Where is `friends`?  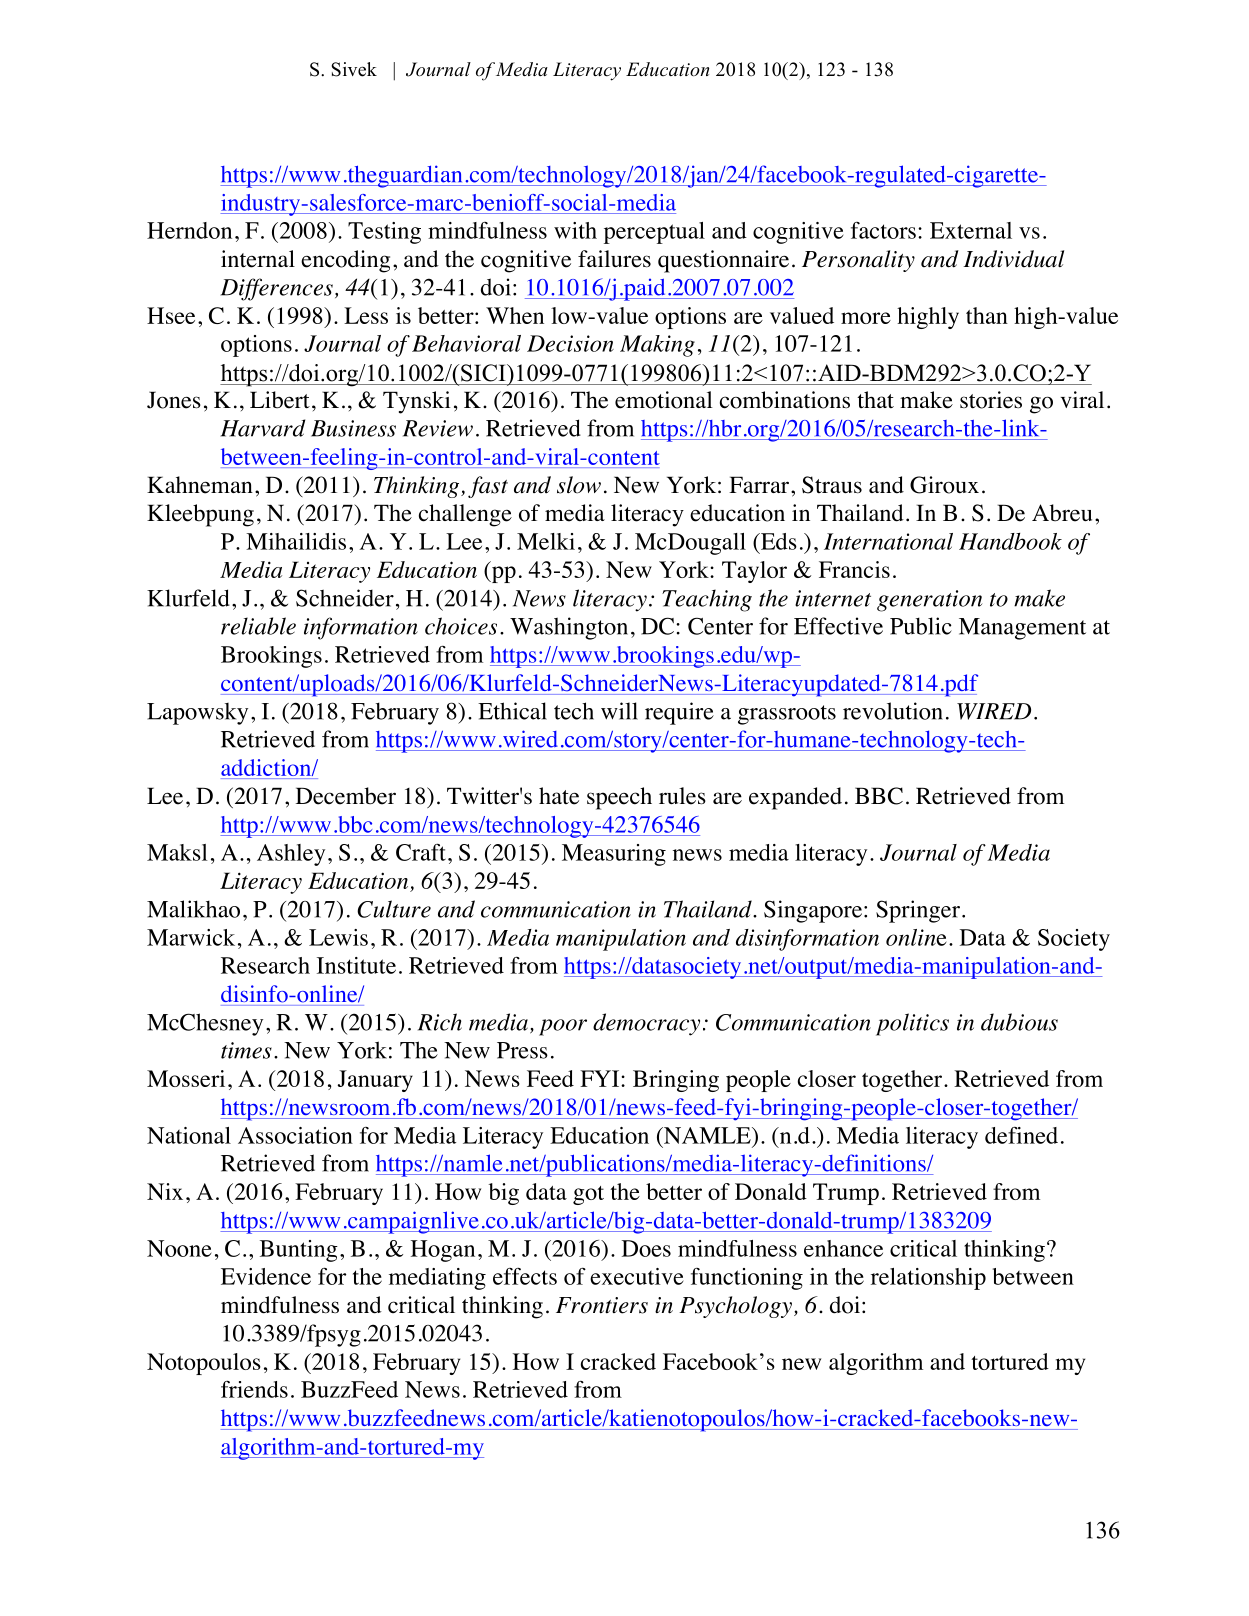
friends is located at coordinates (254, 1389).
